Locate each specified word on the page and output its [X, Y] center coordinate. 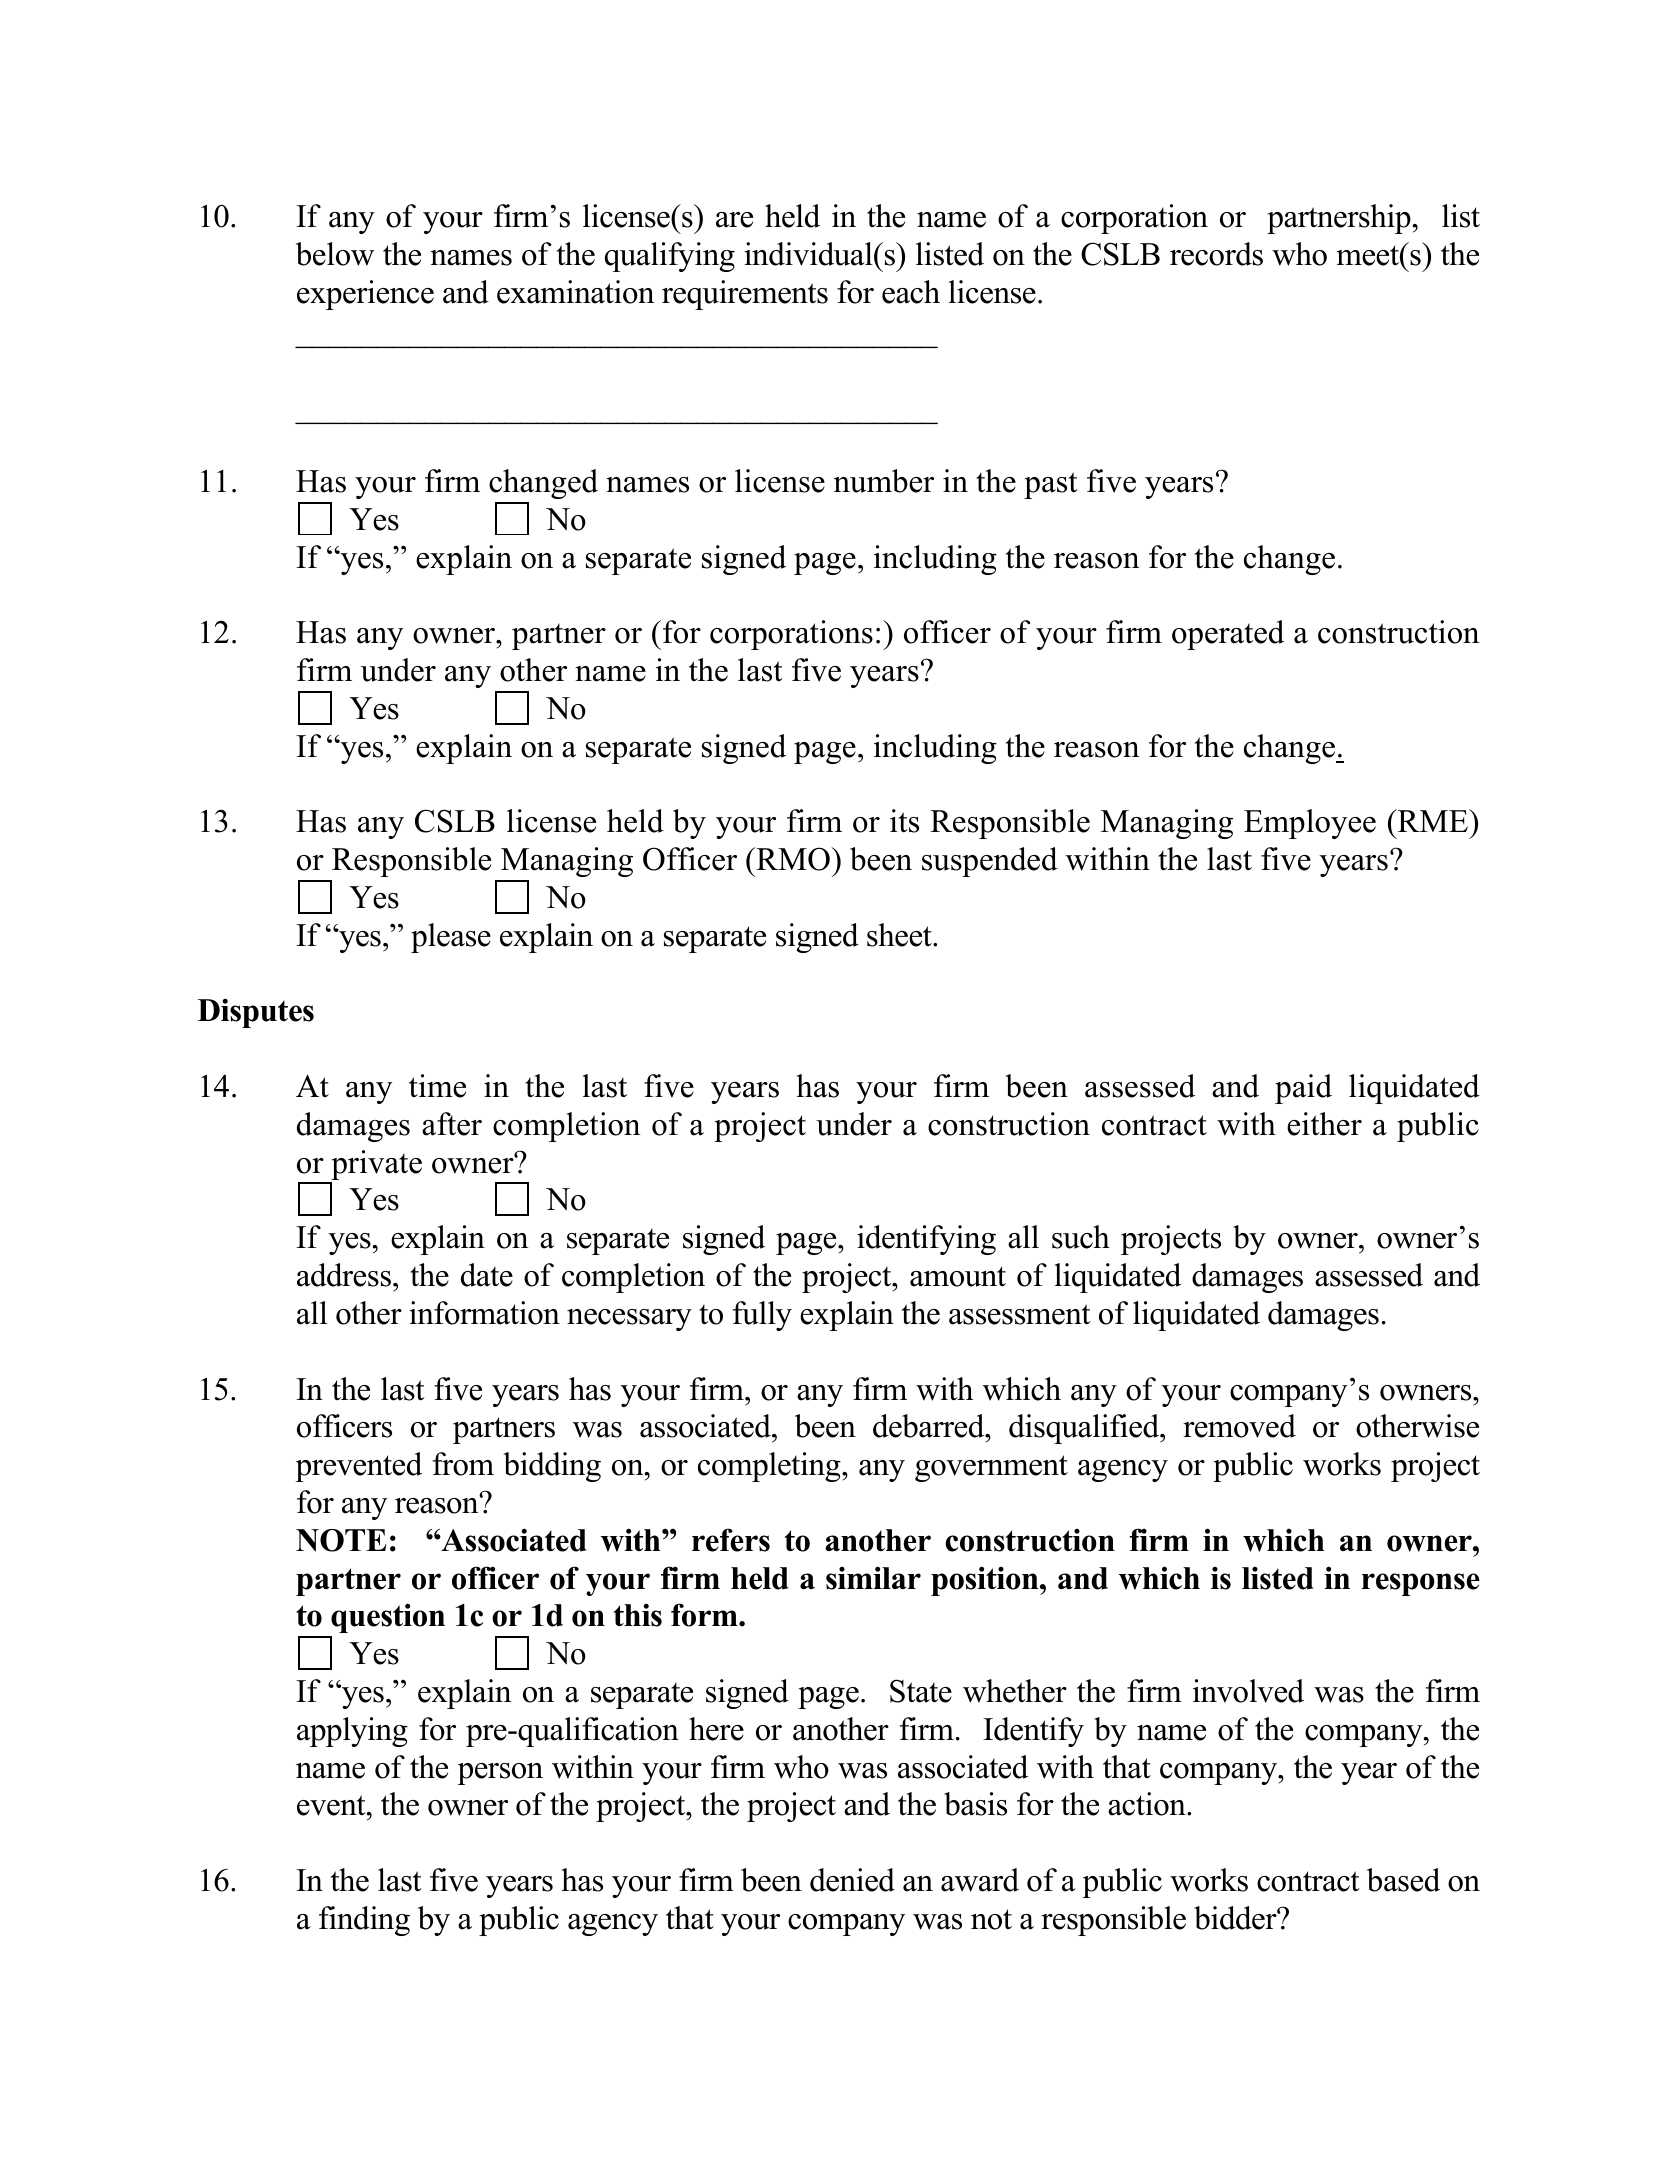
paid [1303, 1089]
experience [365, 295]
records [1216, 254]
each [911, 292]
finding [364, 1921]
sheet [900, 935]
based [1403, 1880]
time [437, 1086]
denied [852, 1880]
